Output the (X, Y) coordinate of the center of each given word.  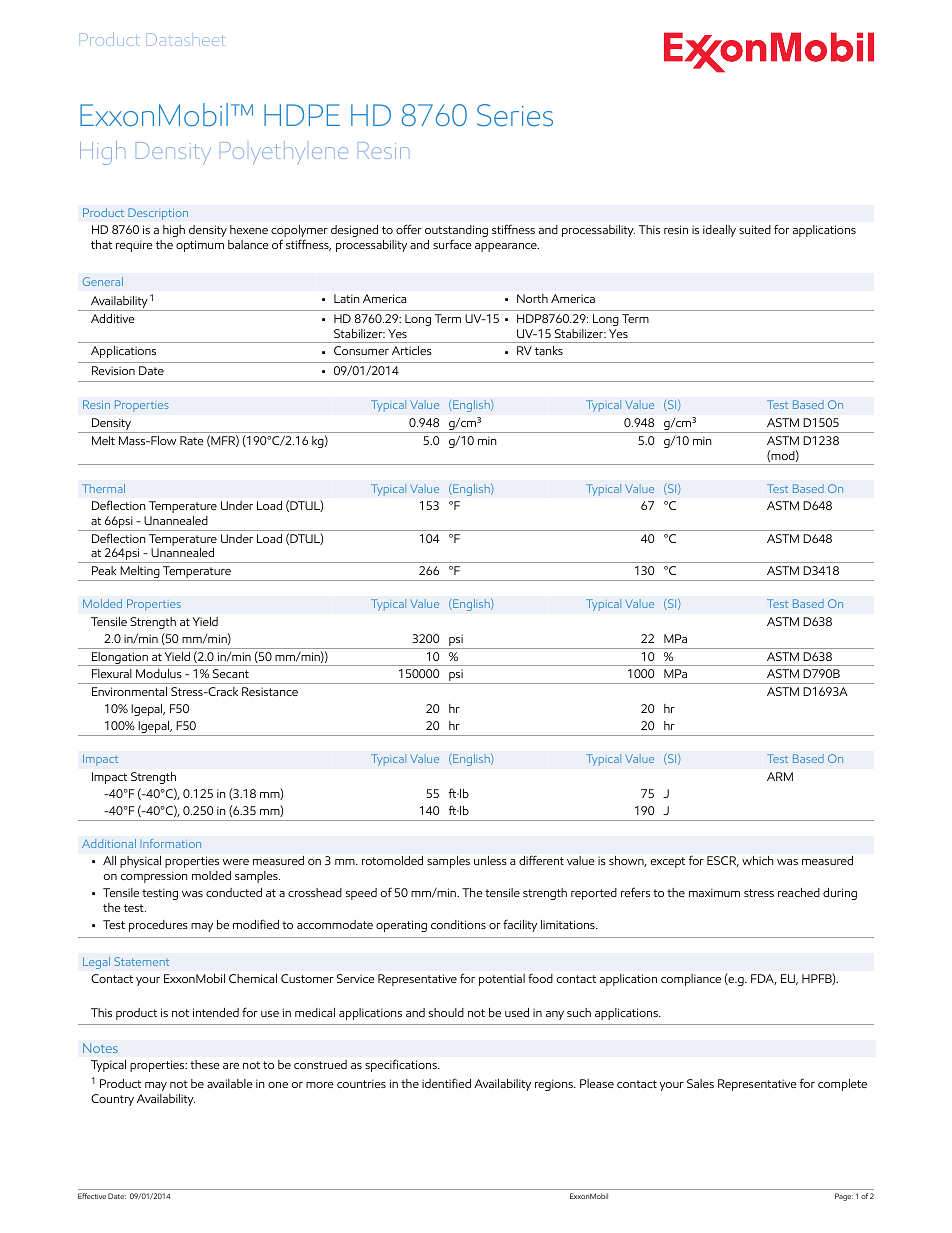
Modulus (158, 673)
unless (490, 860)
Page (844, 1197)
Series (515, 115)
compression (154, 877)
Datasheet (185, 39)
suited (755, 229)
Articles (412, 350)
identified (446, 1083)
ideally (719, 231)
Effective (92, 1196)
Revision (113, 370)
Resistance (270, 691)
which (757, 860)
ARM (780, 776)
